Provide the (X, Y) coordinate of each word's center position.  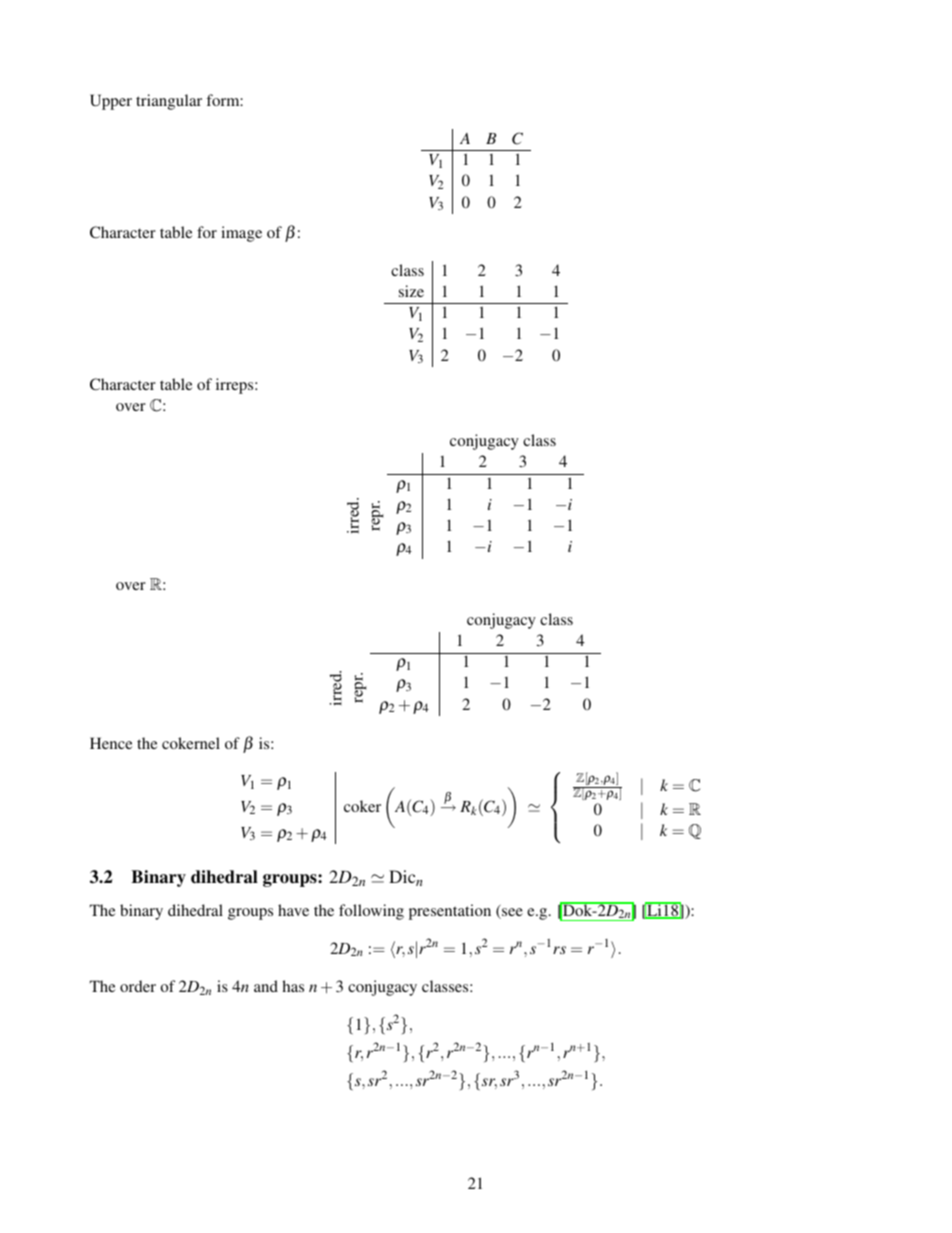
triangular (169, 102)
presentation (450, 912)
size (411, 291)
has (293, 986)
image (241, 234)
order (138, 986)
